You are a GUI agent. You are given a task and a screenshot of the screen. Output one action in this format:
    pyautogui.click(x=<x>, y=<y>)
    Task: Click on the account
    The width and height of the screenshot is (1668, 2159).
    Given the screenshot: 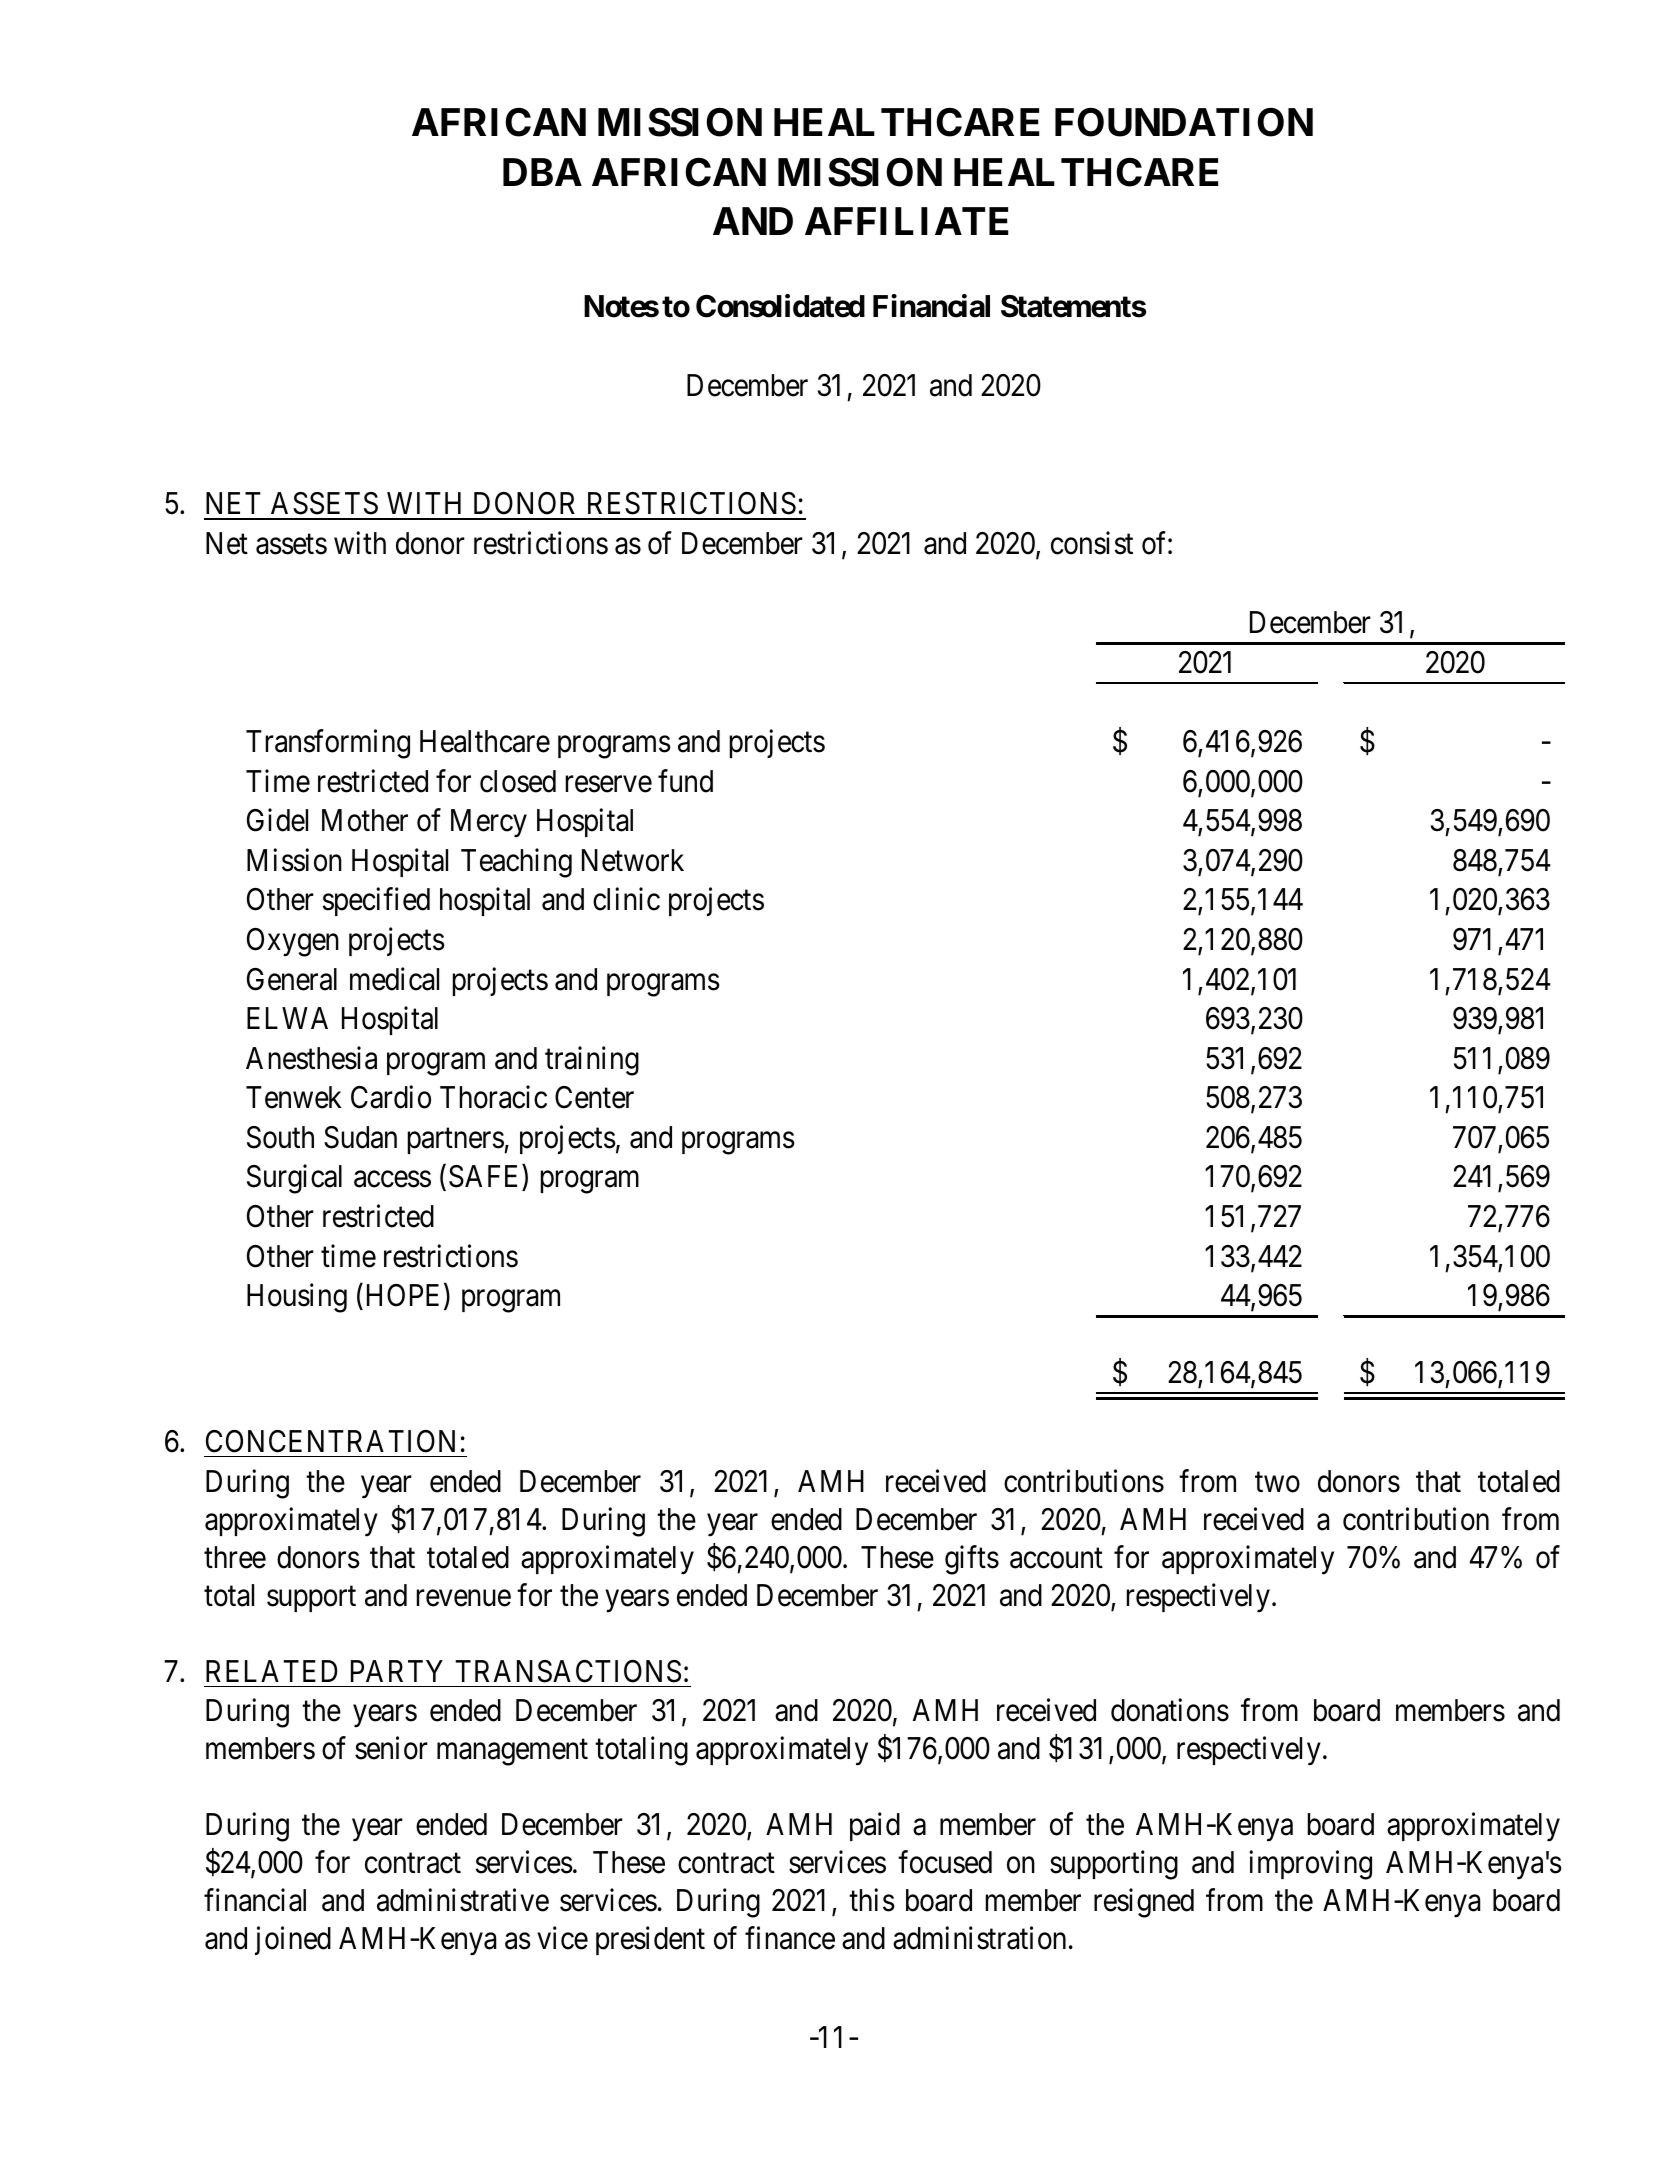 What is the action you would take?
    pyautogui.click(x=1056, y=1558)
